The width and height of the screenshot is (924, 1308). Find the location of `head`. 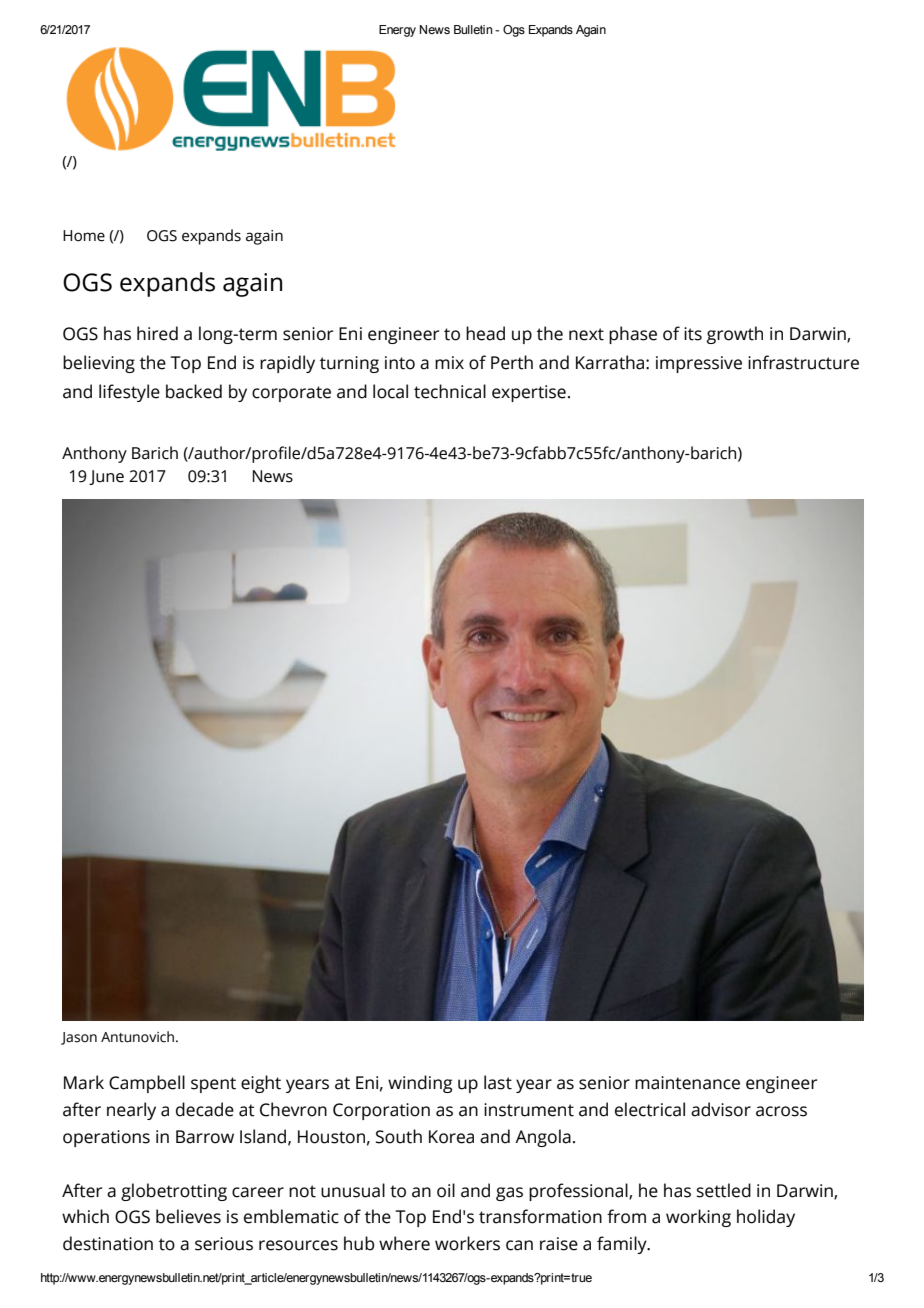

head is located at coordinates (485, 333).
